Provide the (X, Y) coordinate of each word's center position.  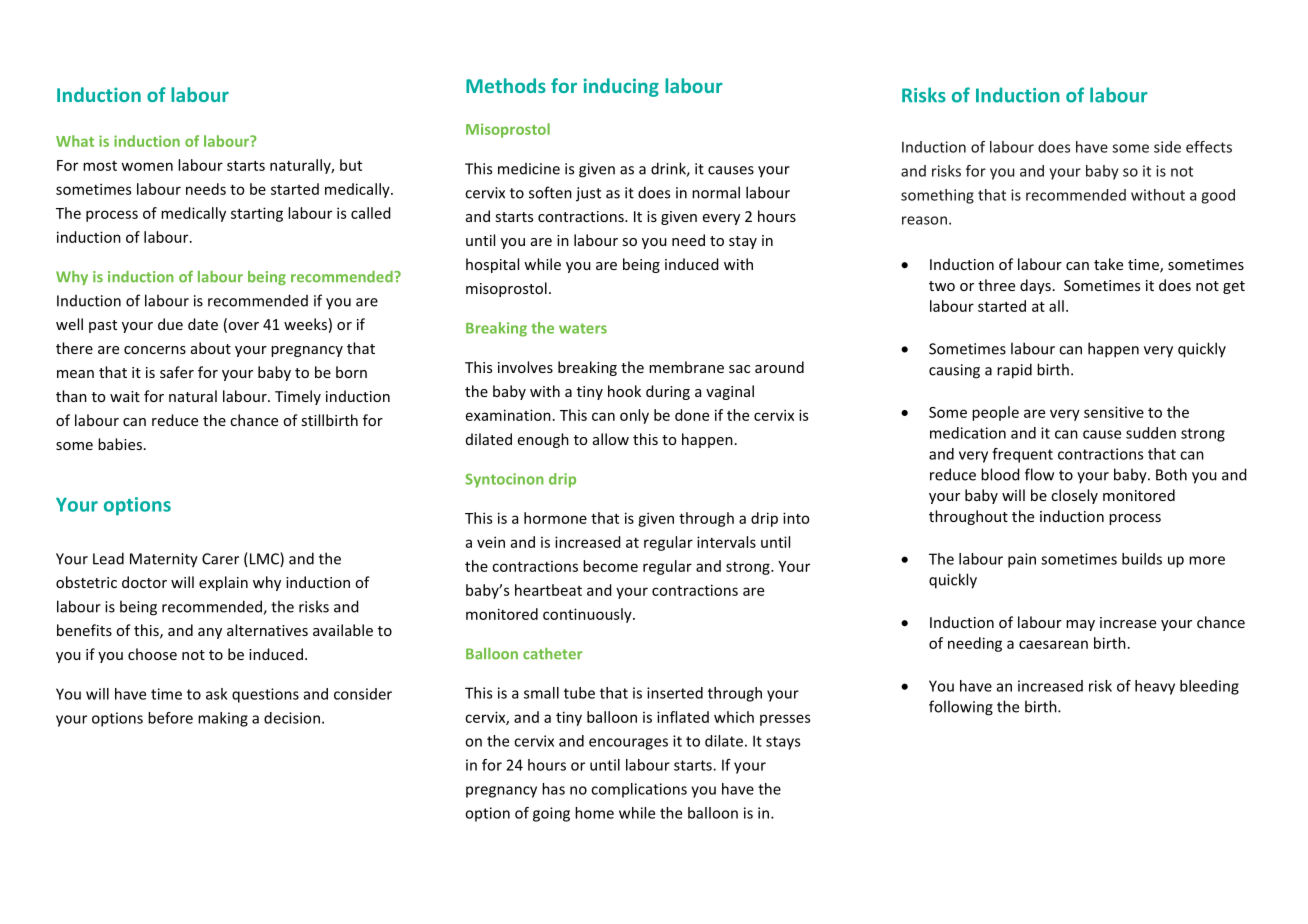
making (223, 719)
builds (1142, 559)
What (75, 141)
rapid (1014, 371)
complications (639, 790)
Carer (220, 559)
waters (583, 328)
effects (1209, 147)
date (203, 324)
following (961, 708)
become (610, 566)
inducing (621, 87)
